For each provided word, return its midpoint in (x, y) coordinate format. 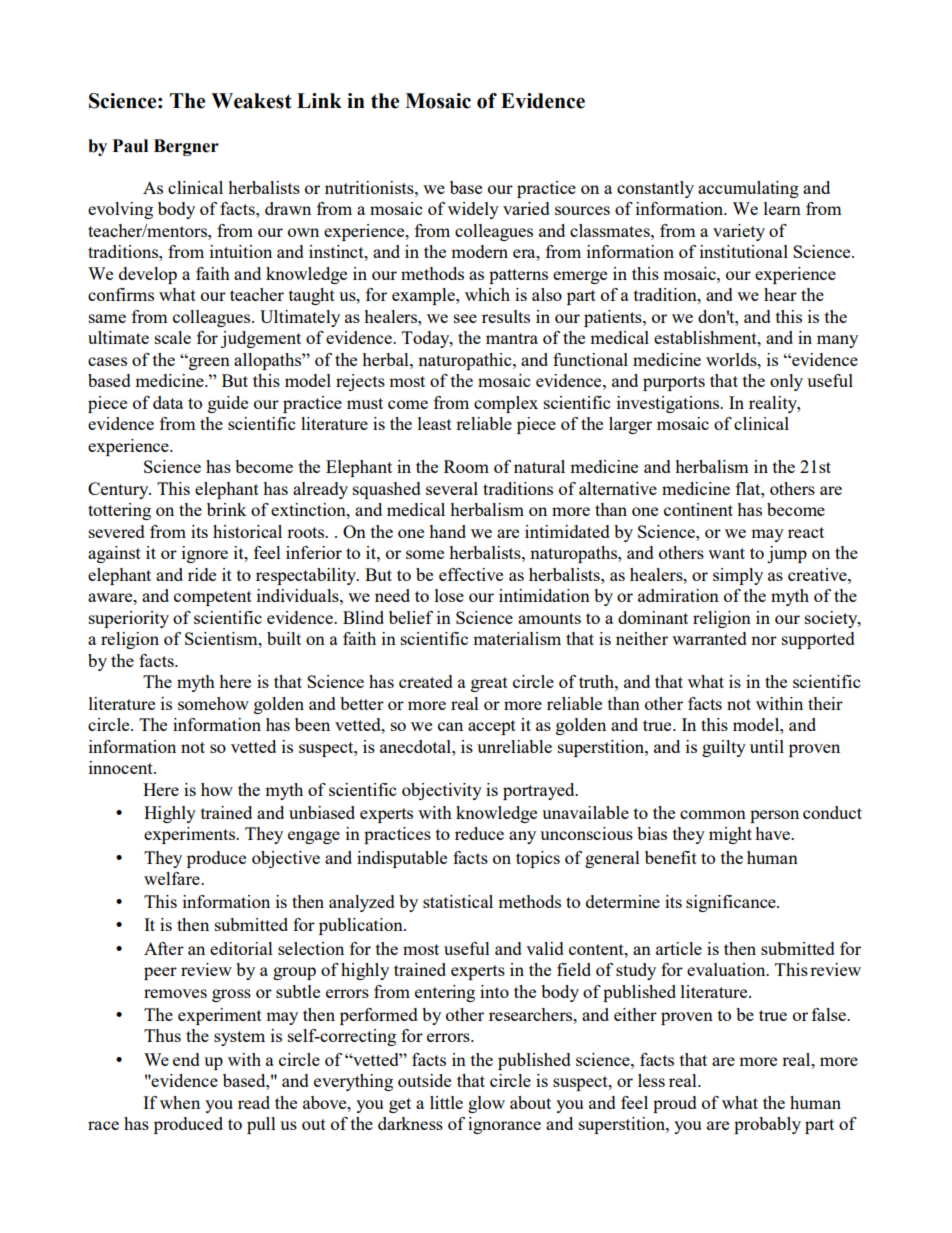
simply (738, 576)
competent (213, 598)
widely (473, 210)
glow (486, 1104)
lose (449, 595)
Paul (130, 146)
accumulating (748, 189)
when (180, 1102)
